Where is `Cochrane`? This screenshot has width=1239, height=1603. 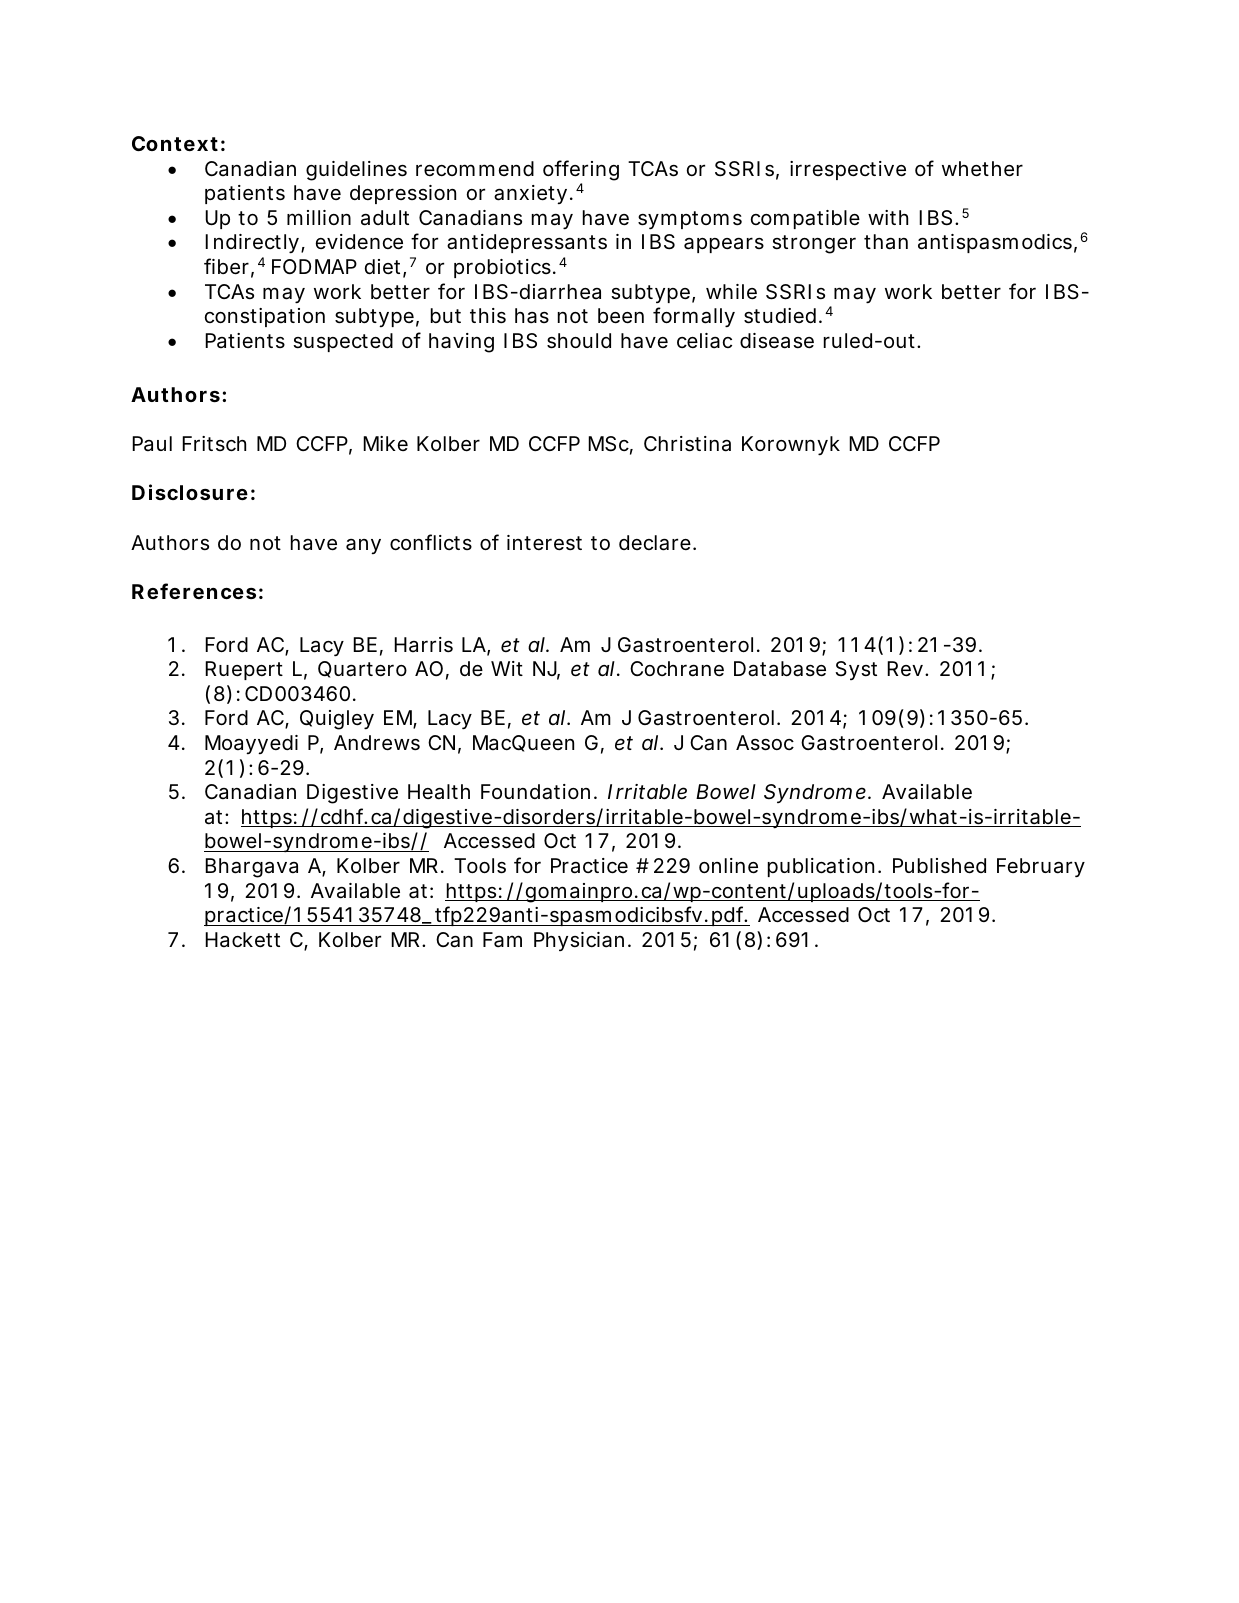 Cochrane is located at coordinates (677, 669).
